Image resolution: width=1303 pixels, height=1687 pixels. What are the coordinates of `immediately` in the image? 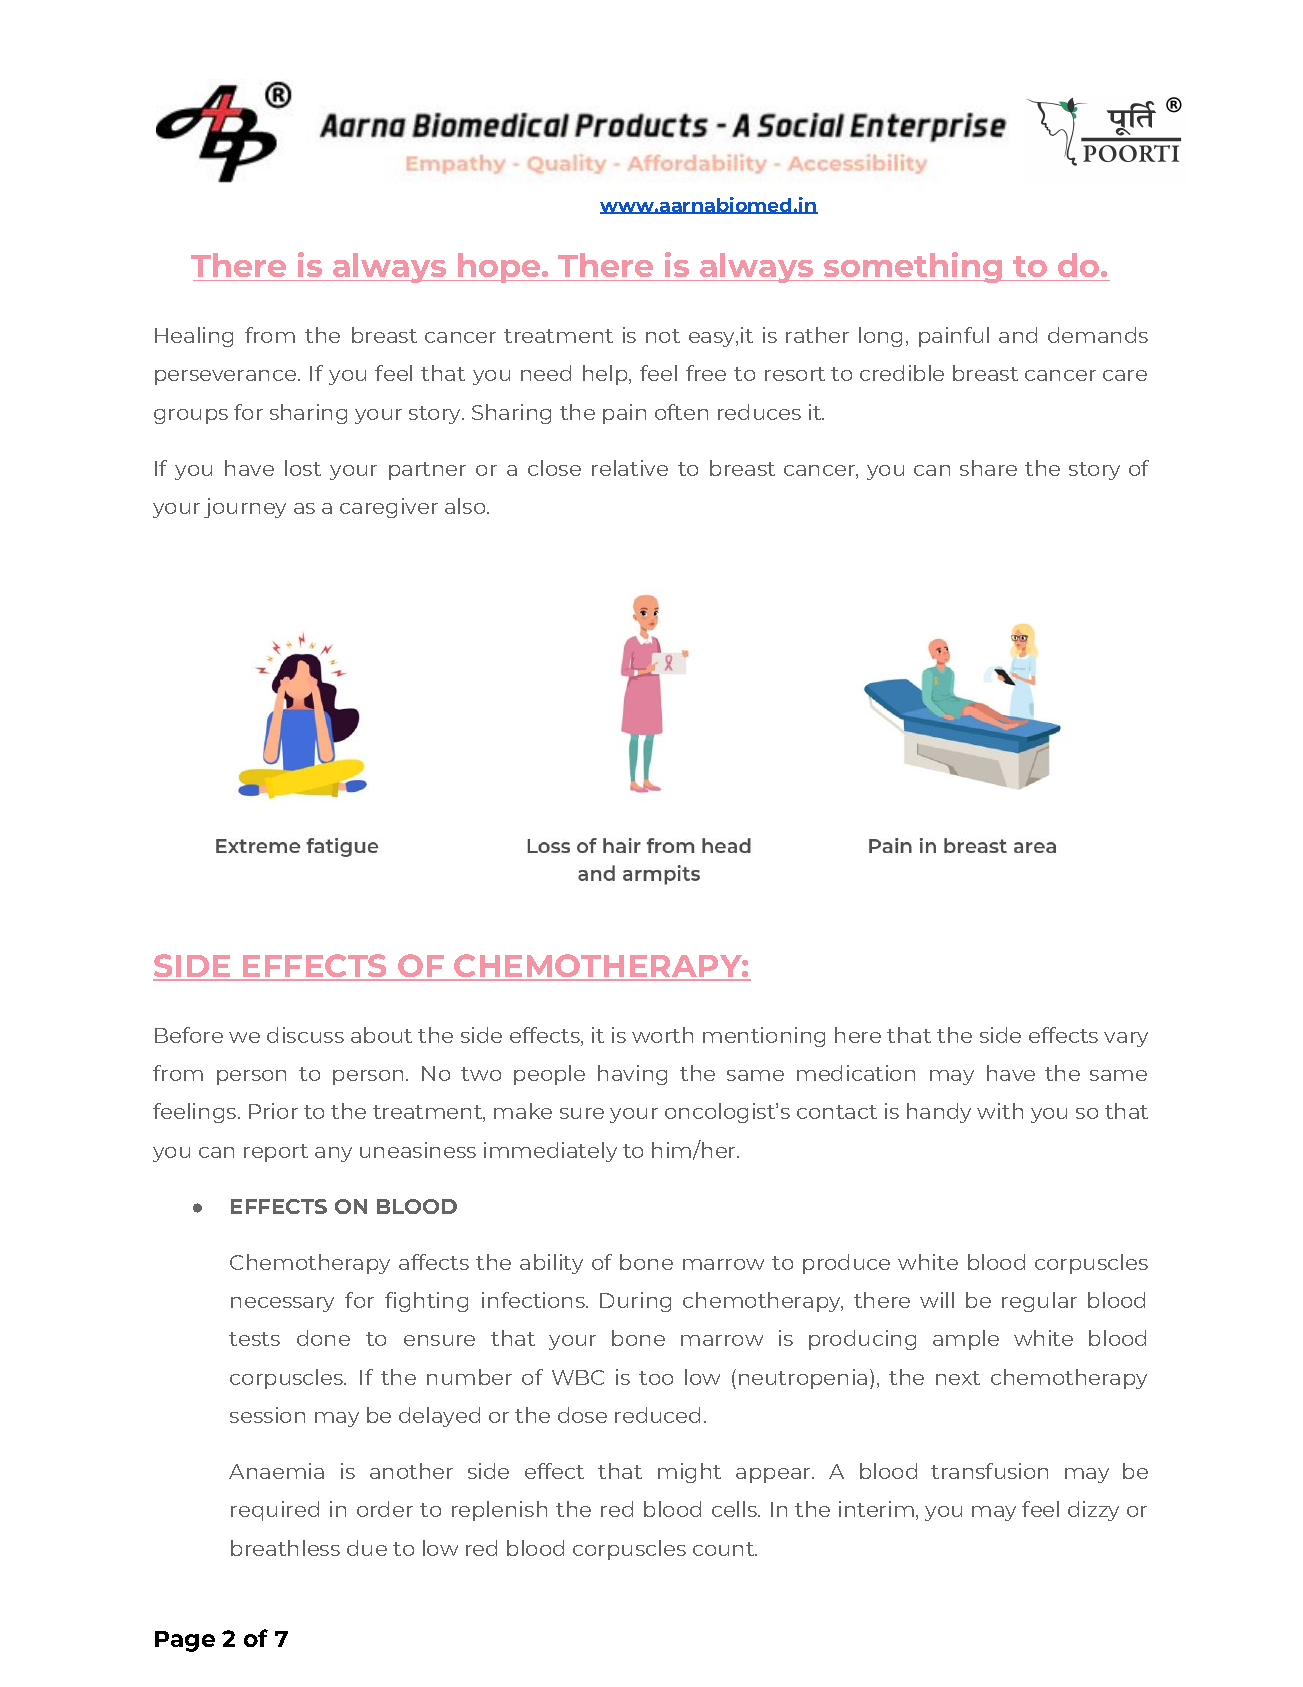 It's located at (550, 1152).
